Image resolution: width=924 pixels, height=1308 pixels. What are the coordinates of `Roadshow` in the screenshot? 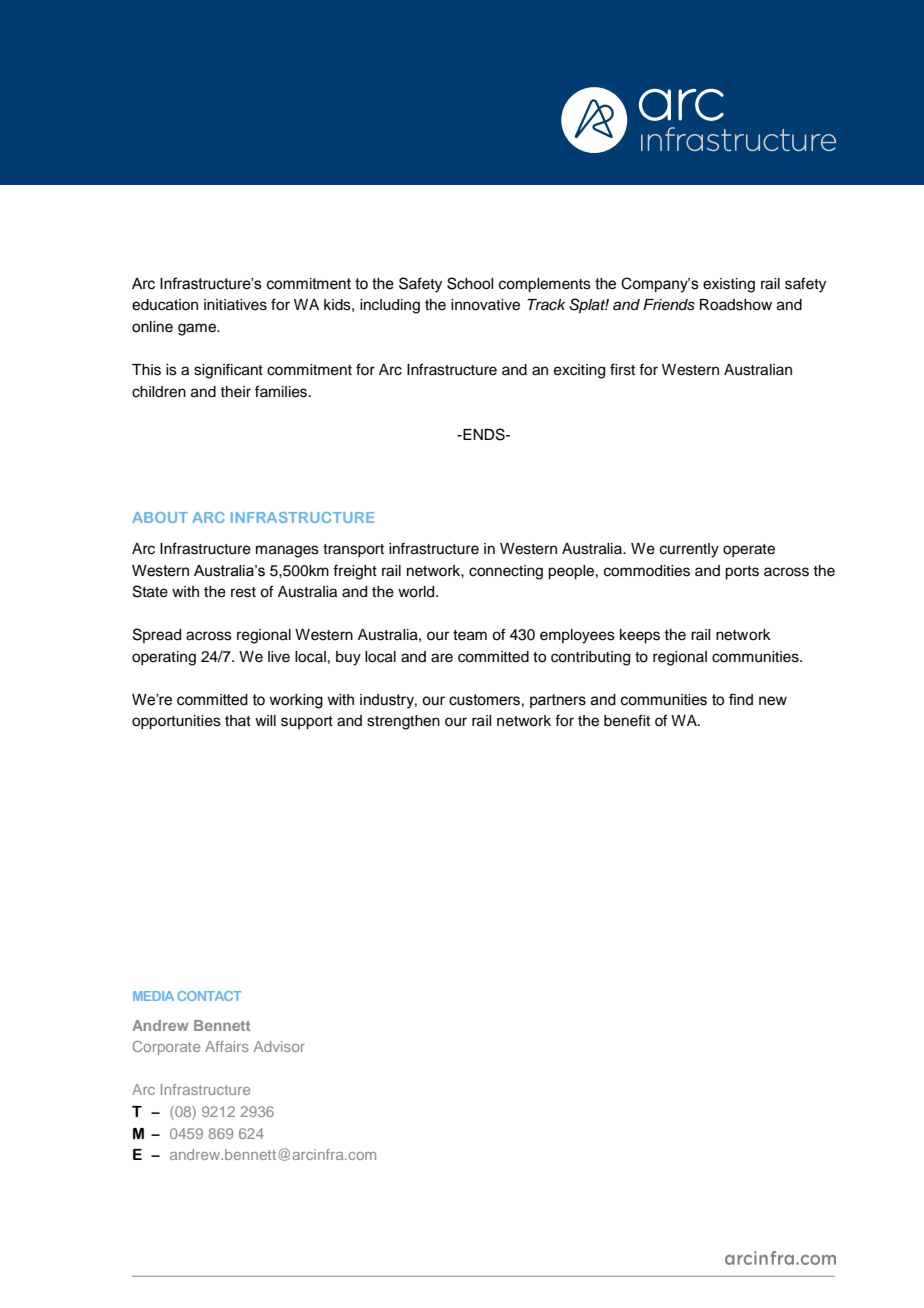 It's located at (736, 305).
